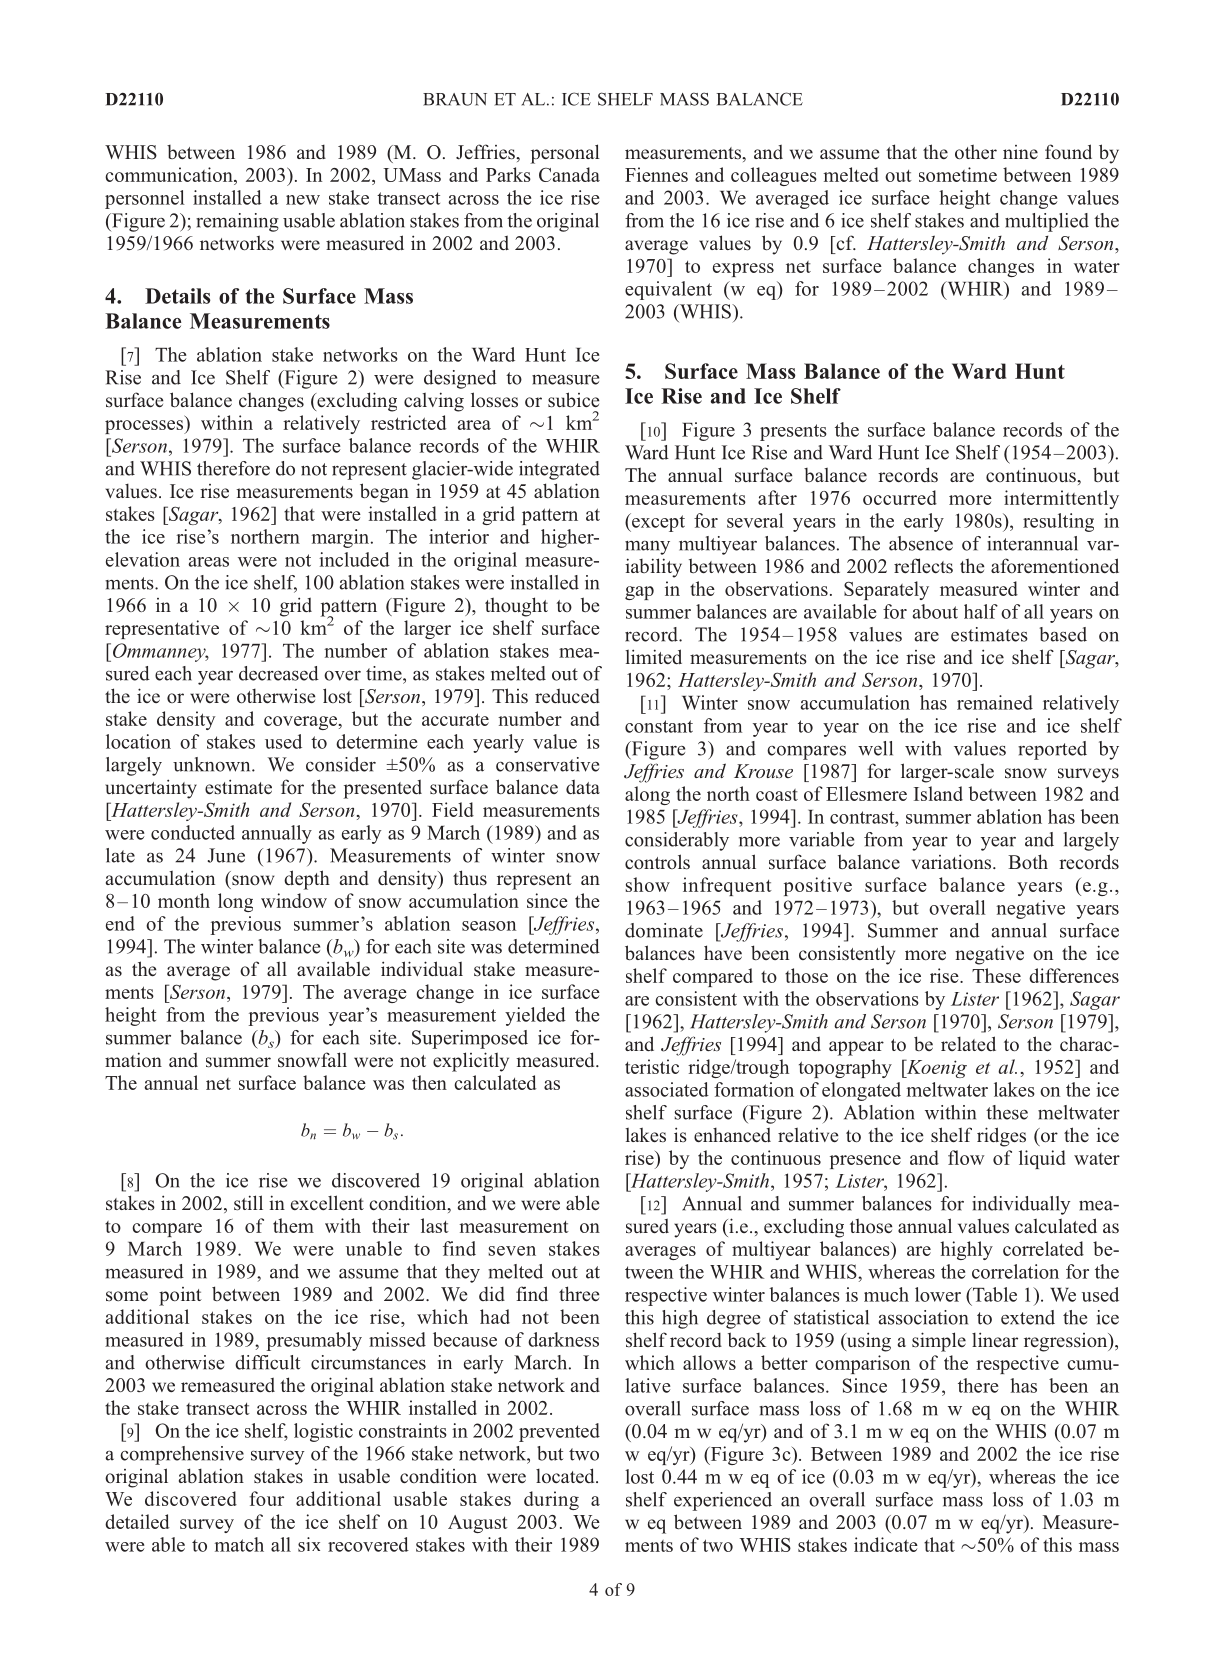  I want to click on June, so click(226, 855).
